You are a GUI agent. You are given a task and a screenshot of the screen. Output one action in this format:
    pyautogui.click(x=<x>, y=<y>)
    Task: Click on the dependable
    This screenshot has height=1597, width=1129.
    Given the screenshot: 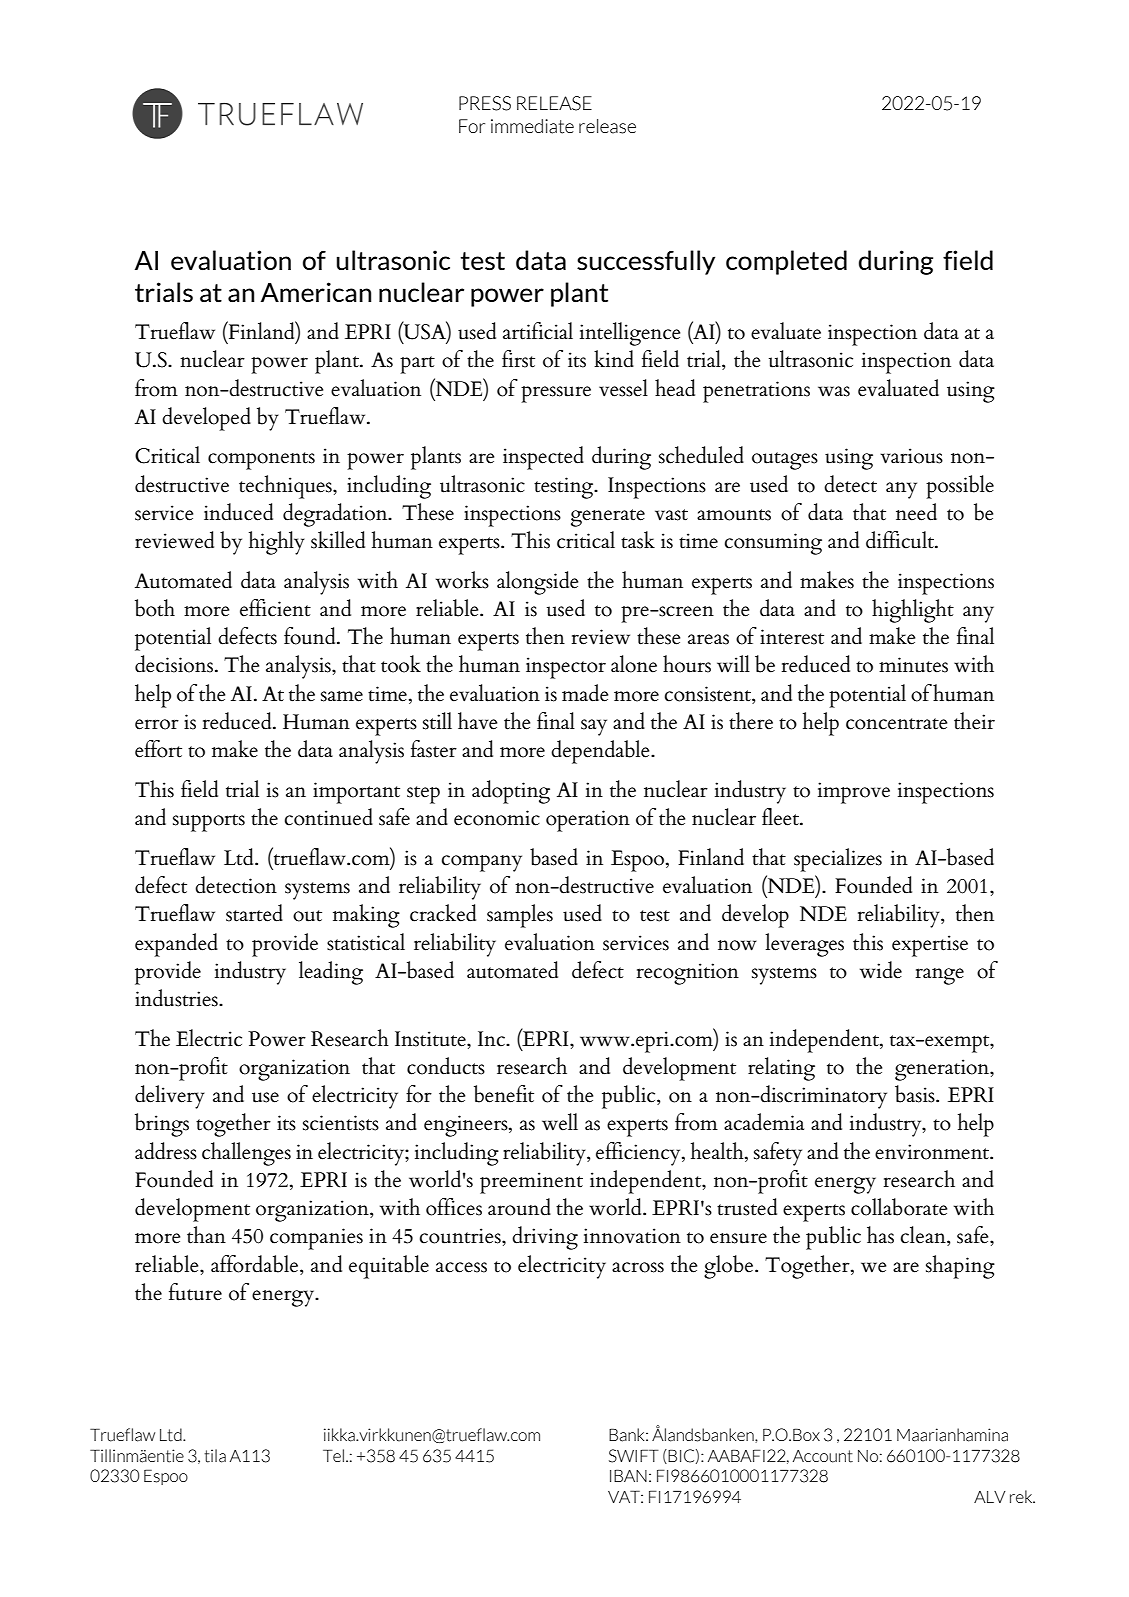 What is the action you would take?
    pyautogui.click(x=601, y=752)
